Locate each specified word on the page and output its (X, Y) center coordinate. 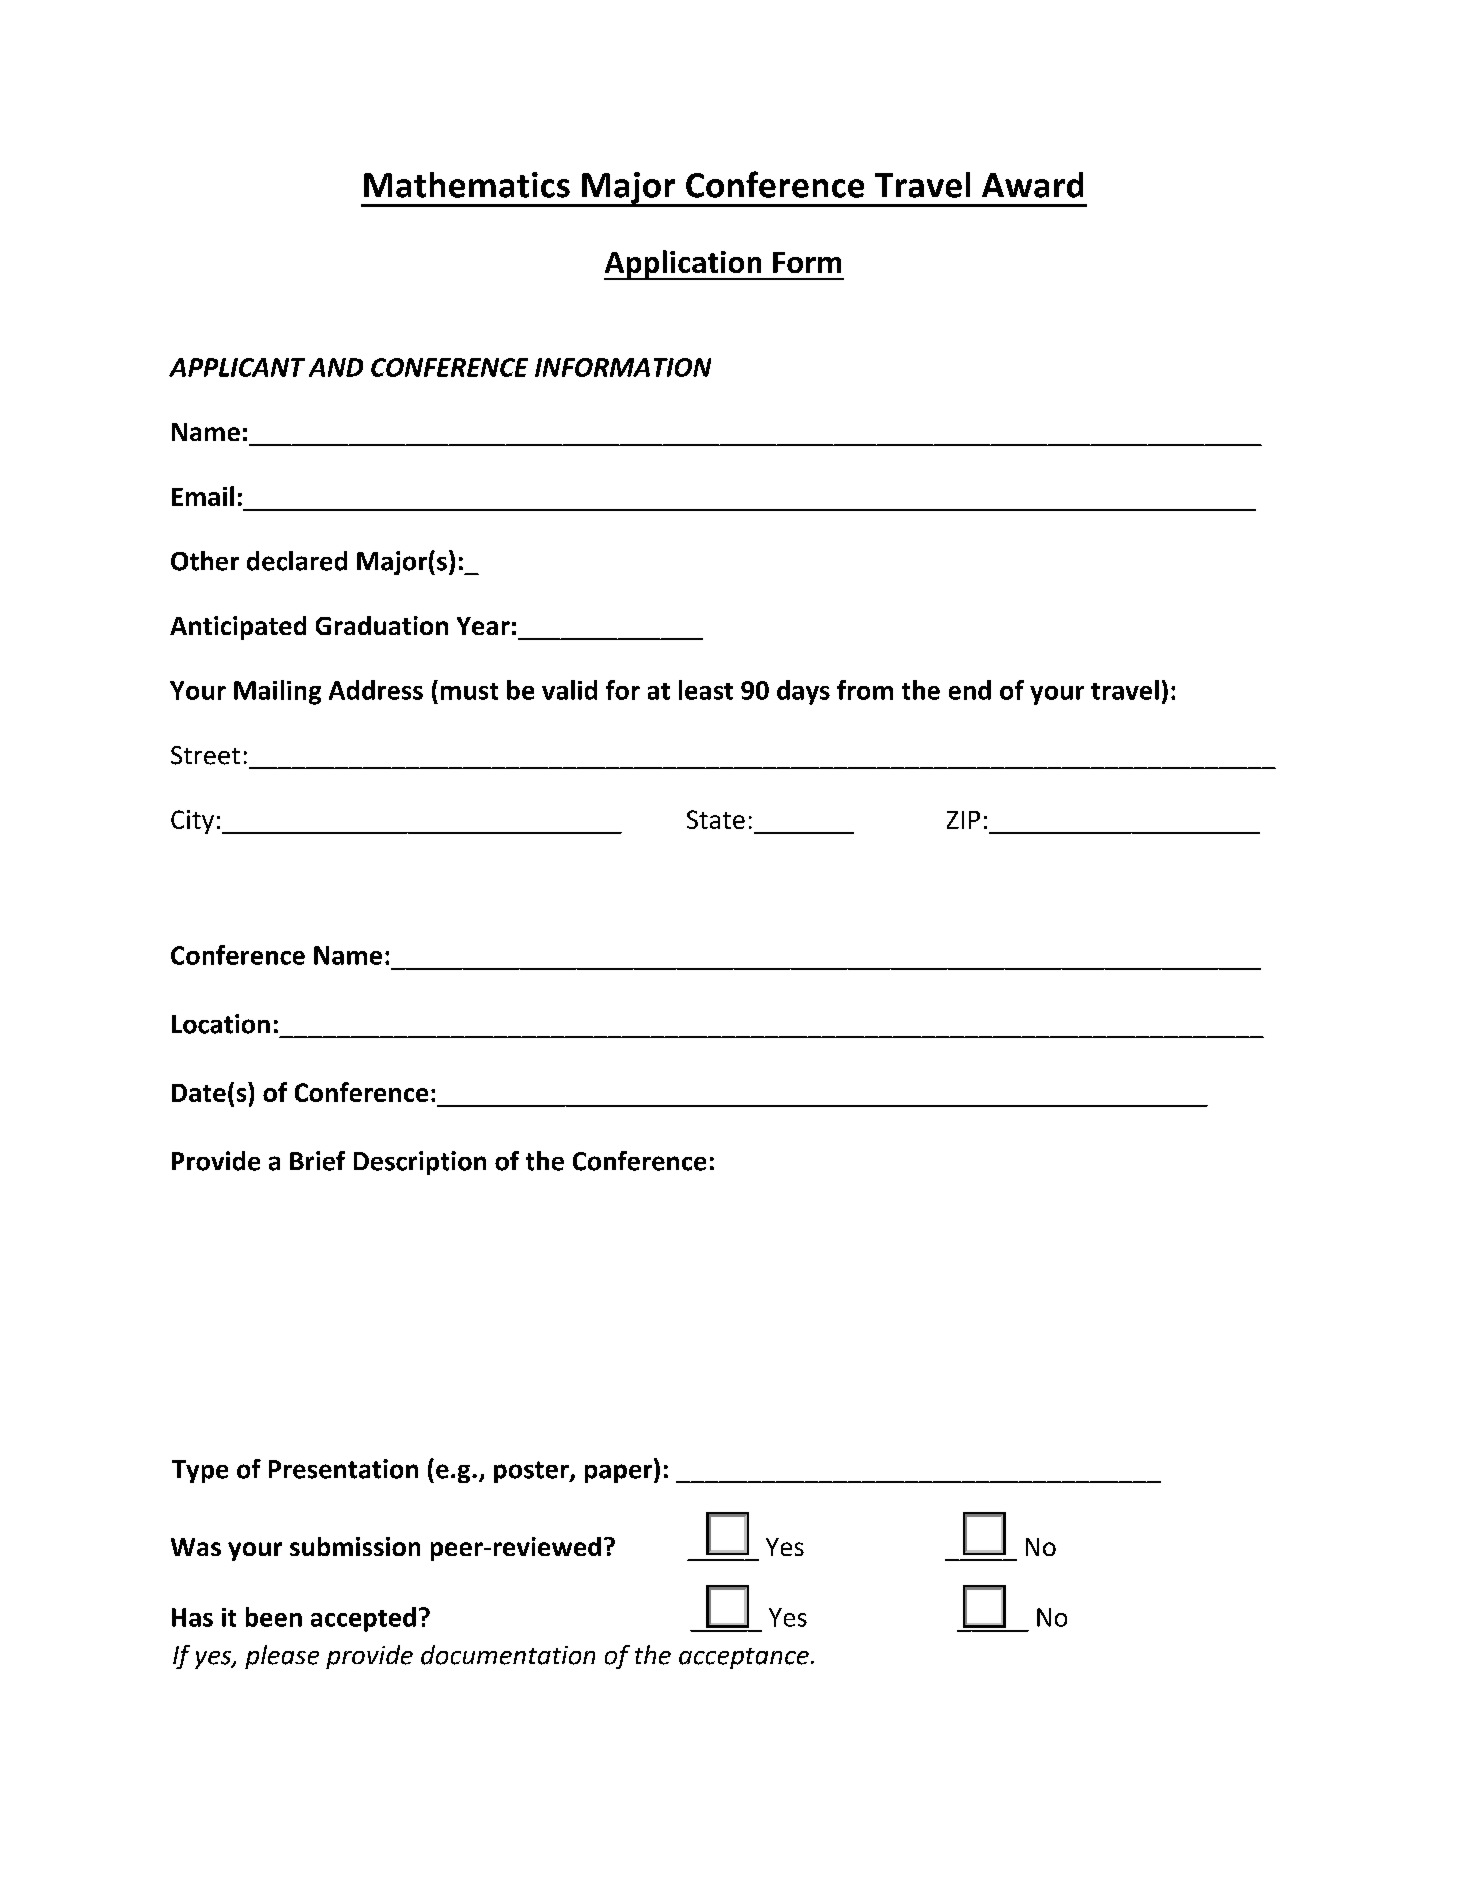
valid (569, 690)
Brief (317, 1161)
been (274, 1617)
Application (684, 265)
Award (1032, 185)
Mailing (277, 692)
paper (620, 1473)
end (970, 690)
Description (420, 1163)
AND (336, 367)
